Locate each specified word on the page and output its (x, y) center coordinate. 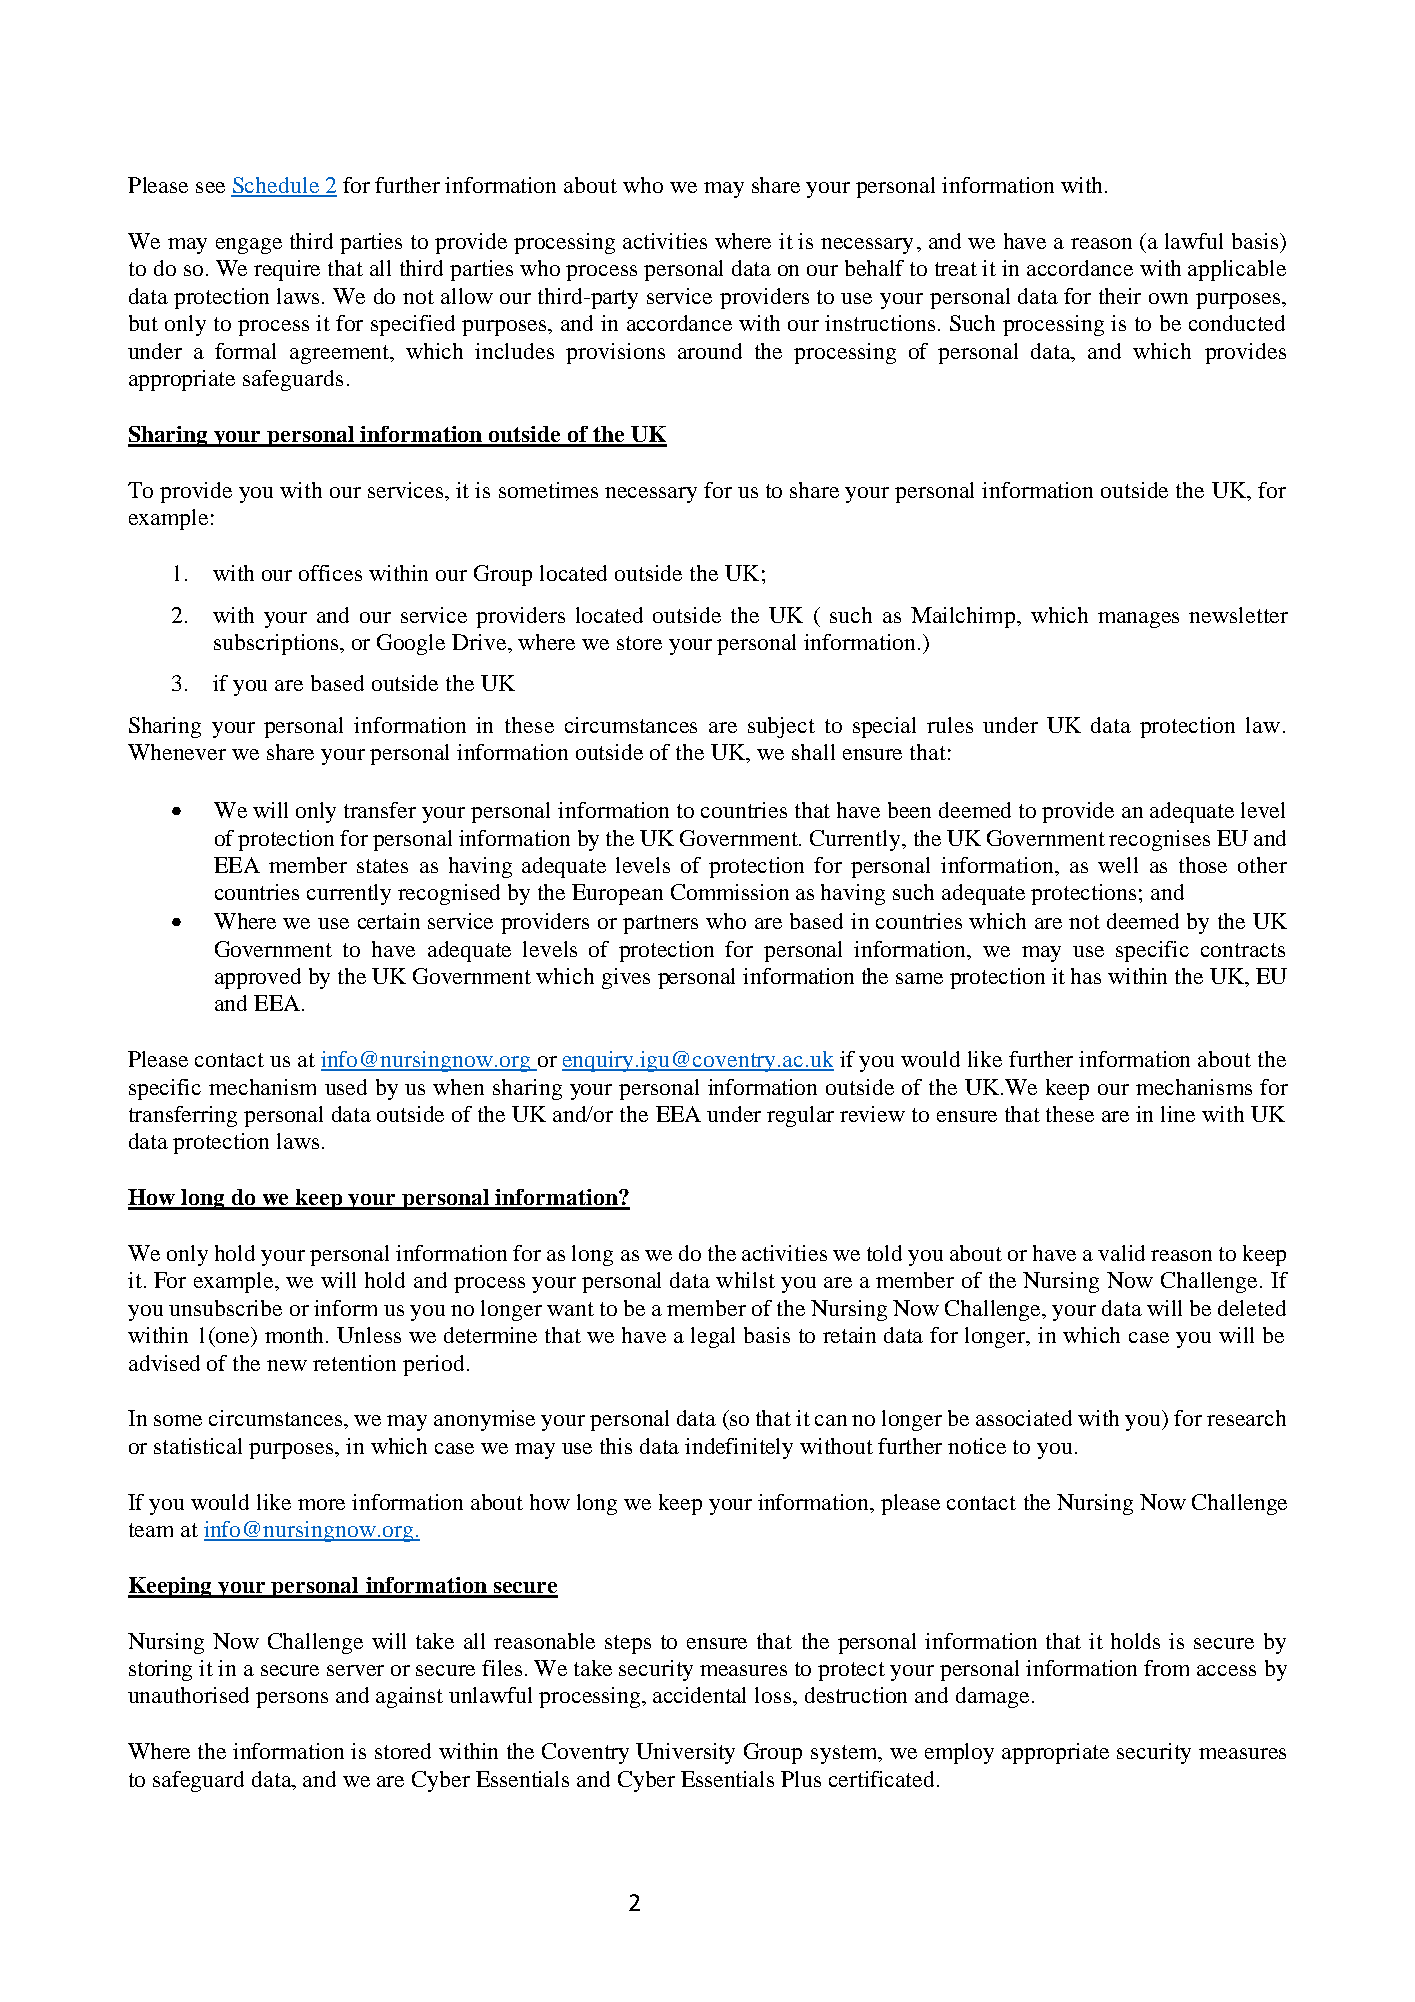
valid (1121, 1253)
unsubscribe (225, 1308)
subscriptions (277, 644)
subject (781, 727)
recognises (1159, 840)
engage (249, 246)
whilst (745, 1280)
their (1120, 296)
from (1166, 1668)
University (685, 1753)
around (710, 351)
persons (292, 1700)
